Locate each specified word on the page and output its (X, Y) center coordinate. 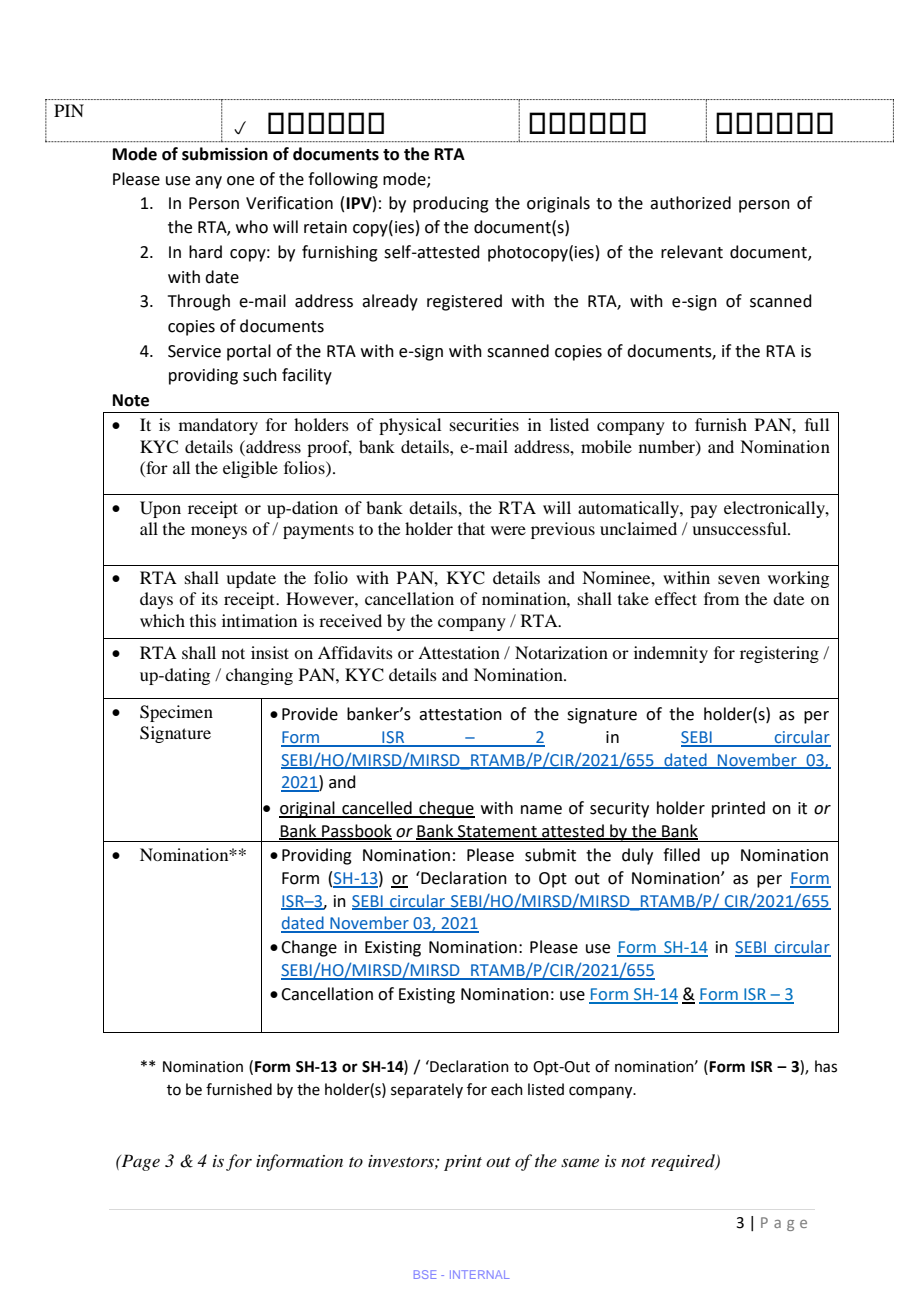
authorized (690, 203)
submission (225, 154)
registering (779, 654)
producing (451, 204)
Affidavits (355, 652)
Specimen (176, 713)
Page (139, 1162)
